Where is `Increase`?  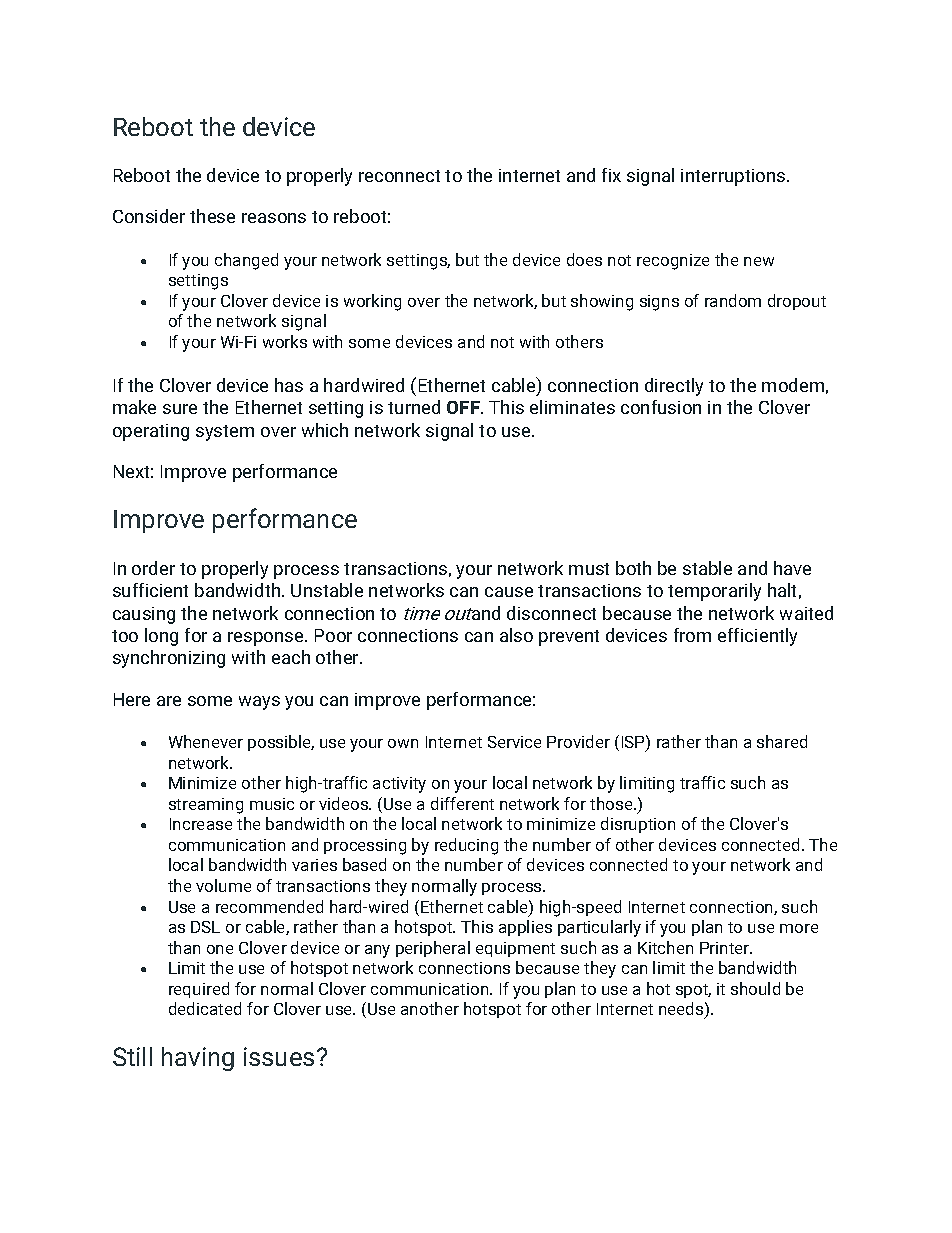
Increase is located at coordinates (201, 824).
